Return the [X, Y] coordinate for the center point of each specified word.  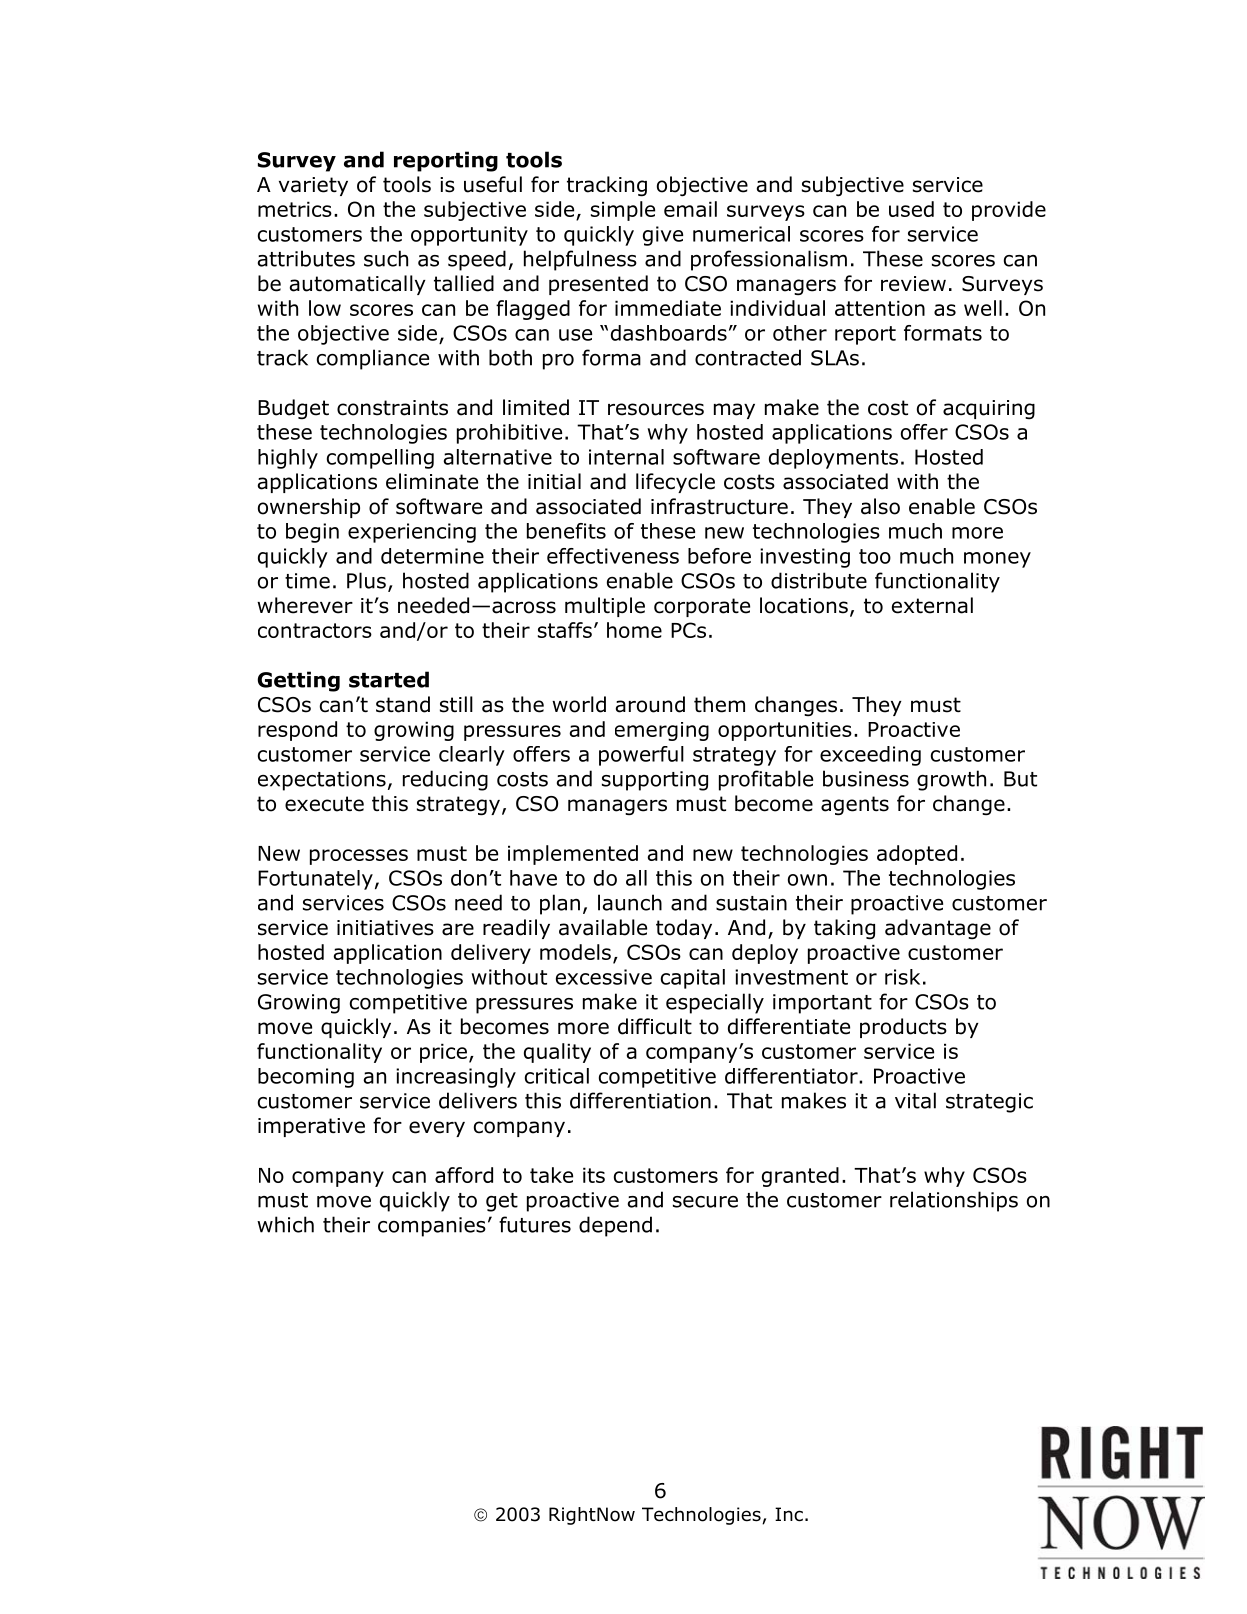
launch [630, 902]
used [911, 209]
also [880, 506]
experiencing [412, 533]
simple [623, 211]
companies [432, 1227]
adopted [917, 855]
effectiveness [613, 556]
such [386, 258]
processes [359, 857]
